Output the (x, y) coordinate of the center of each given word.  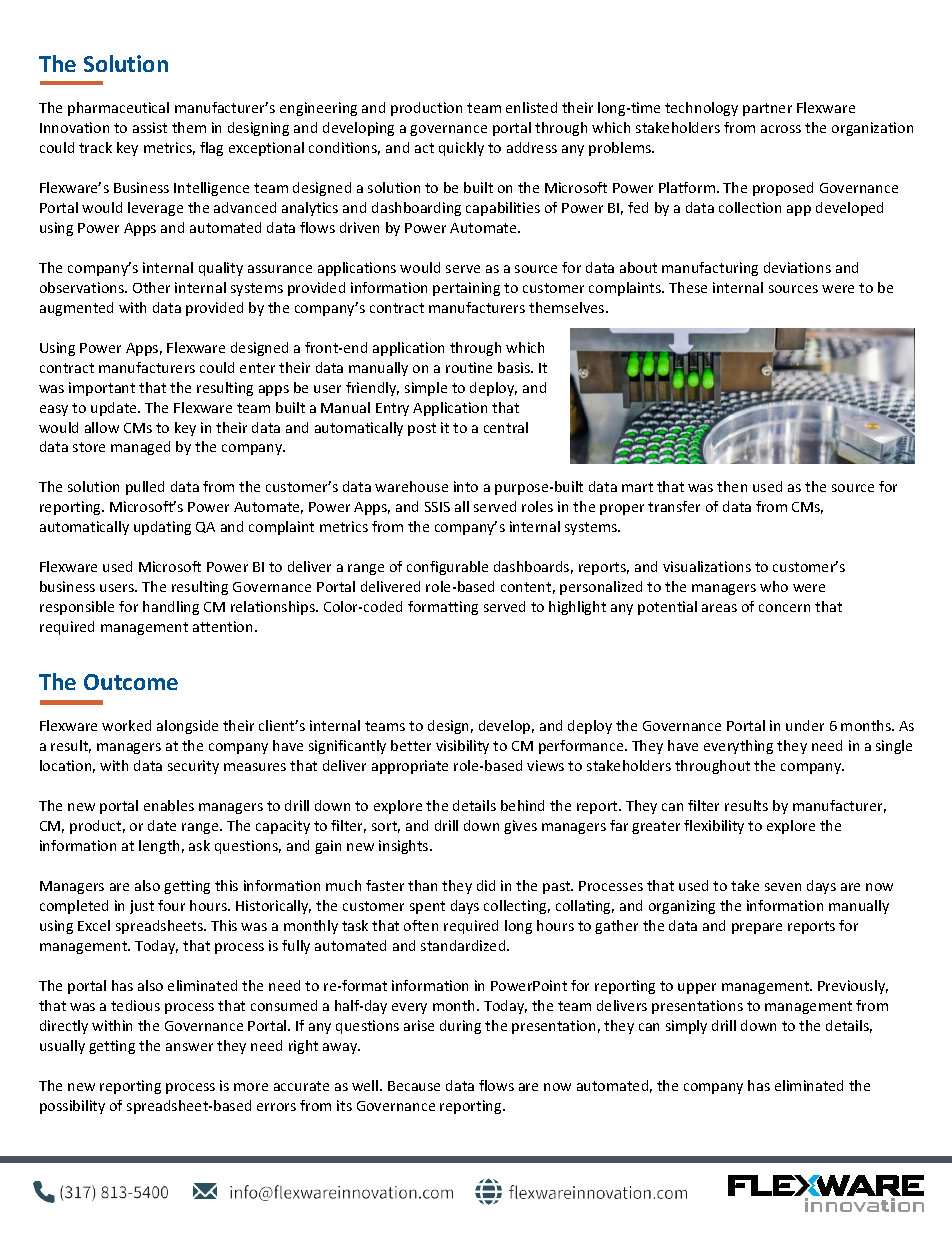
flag (211, 149)
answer (189, 1047)
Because (414, 1086)
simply (686, 1027)
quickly (461, 149)
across (781, 129)
